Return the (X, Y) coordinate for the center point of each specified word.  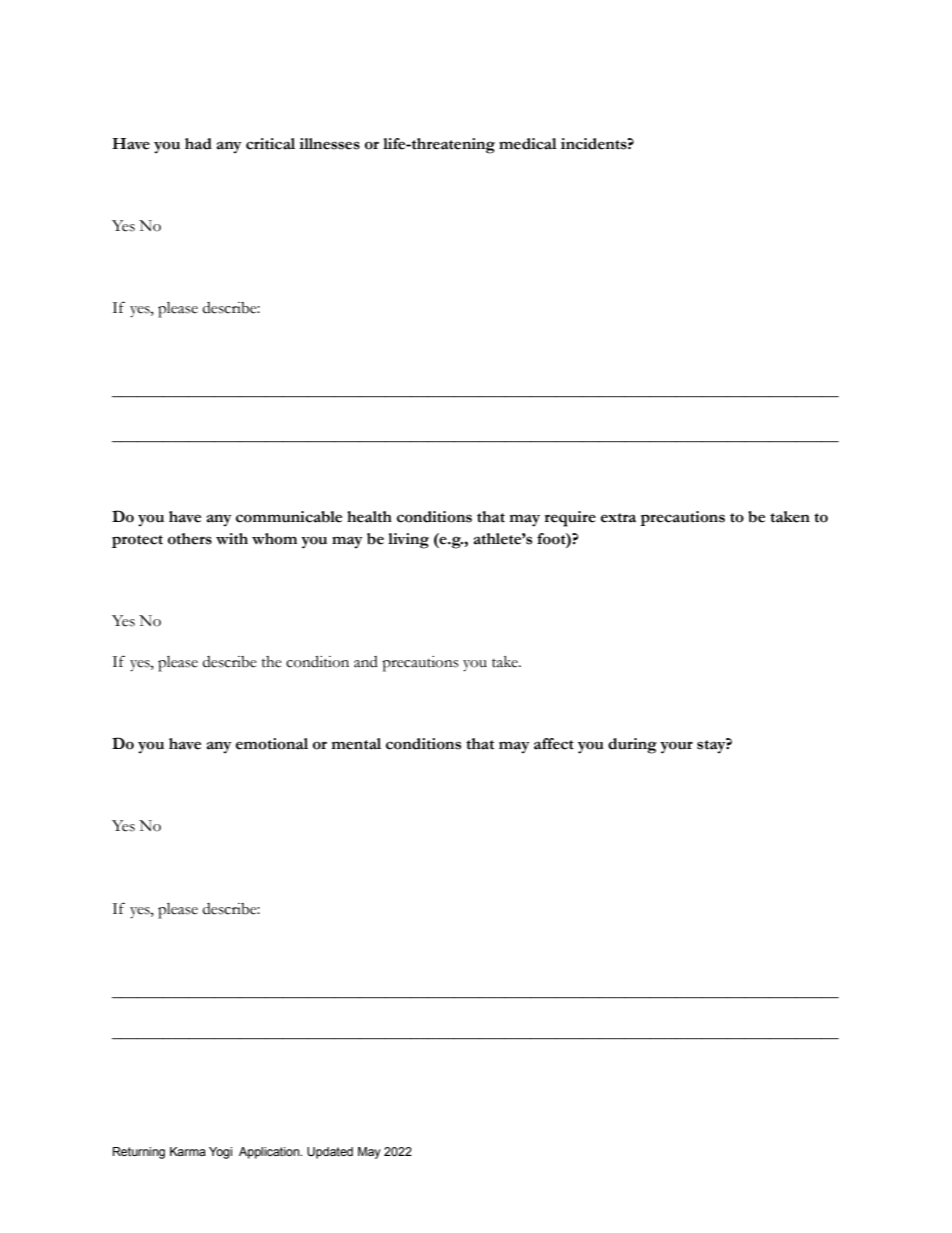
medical (528, 144)
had (198, 144)
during (632, 746)
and (366, 662)
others (190, 539)
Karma (188, 1151)
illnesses (329, 144)
